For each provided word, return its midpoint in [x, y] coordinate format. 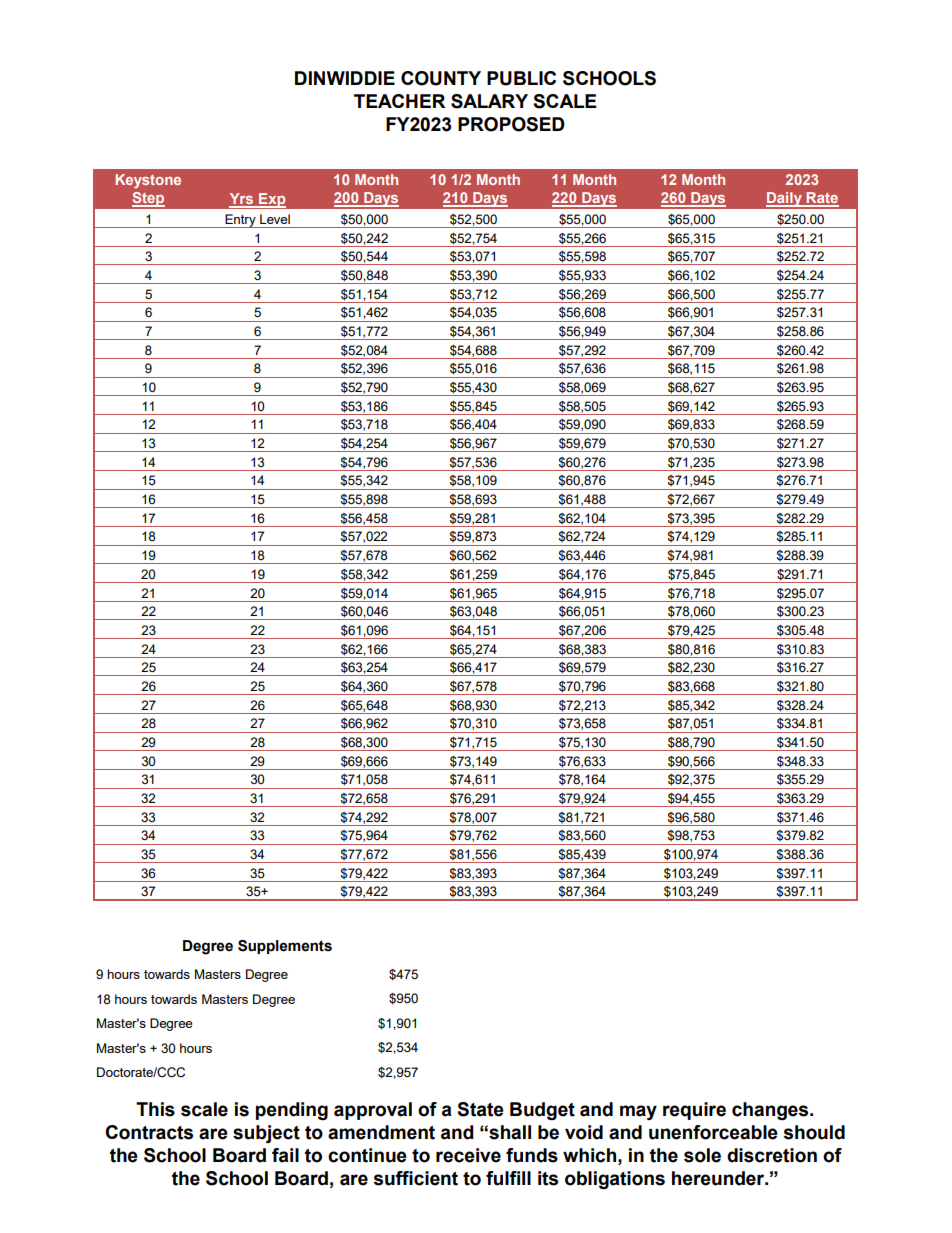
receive [468, 1155]
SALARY [489, 101]
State [480, 1109]
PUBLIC [521, 78]
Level [275, 219]
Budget [542, 1111]
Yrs [242, 200]
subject [266, 1134]
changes [771, 1111]
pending [292, 1111]
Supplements [285, 947]
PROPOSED [511, 124]
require [694, 1111]
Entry [240, 221]
